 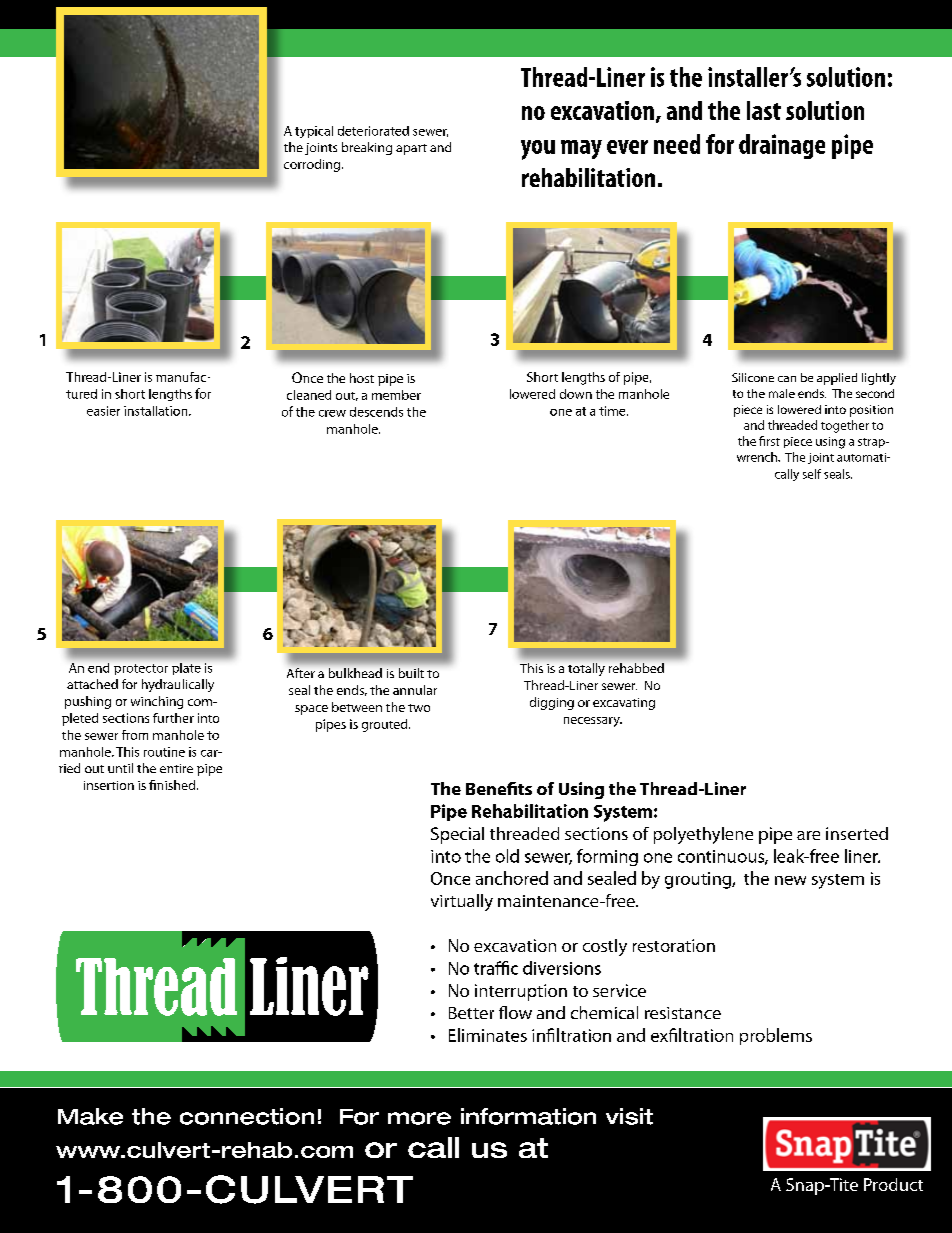 What do you see at coordinates (769, 441) in the screenshot?
I see `first` at bounding box center [769, 441].
